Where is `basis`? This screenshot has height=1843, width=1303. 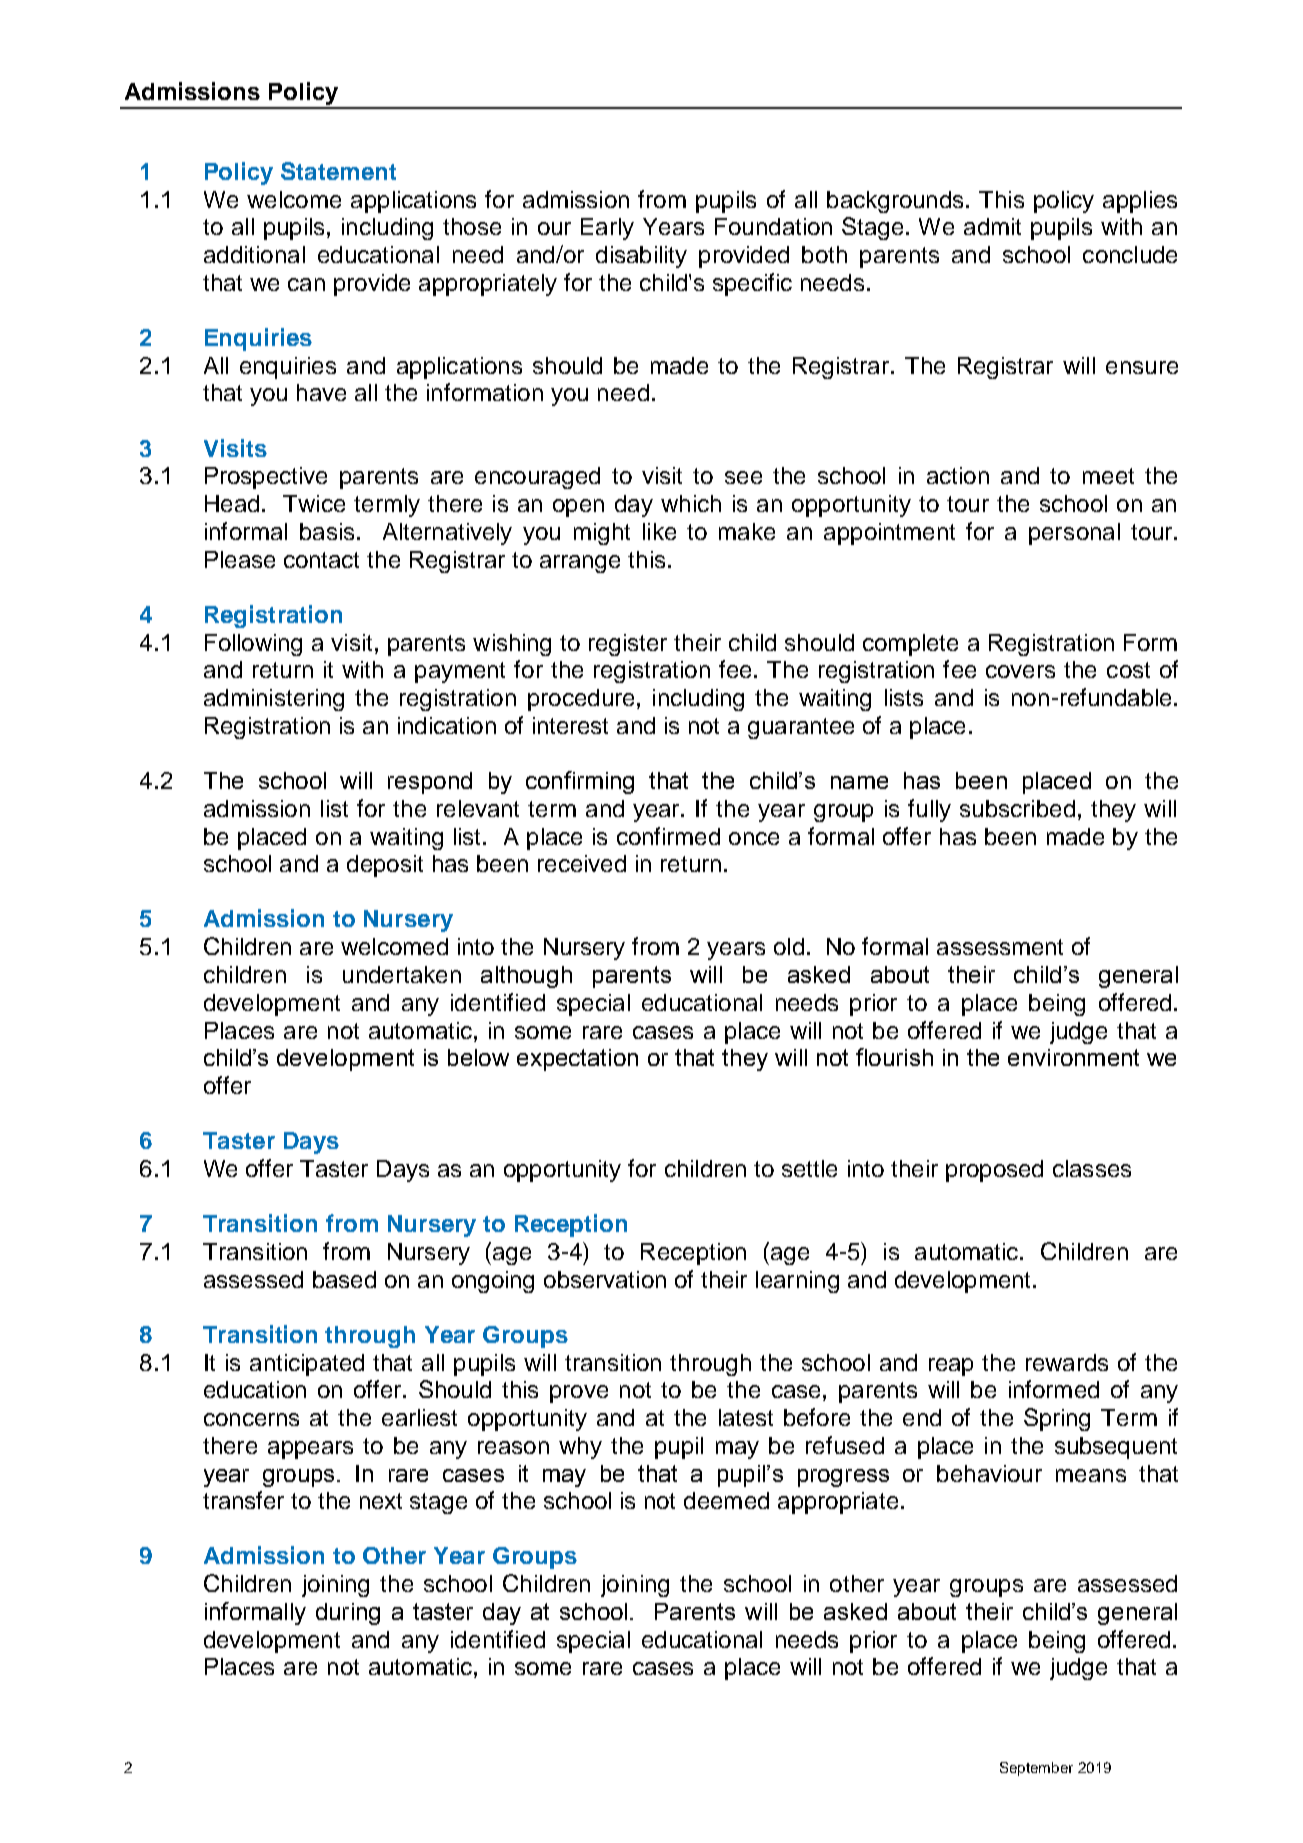
basis is located at coordinates (327, 531).
